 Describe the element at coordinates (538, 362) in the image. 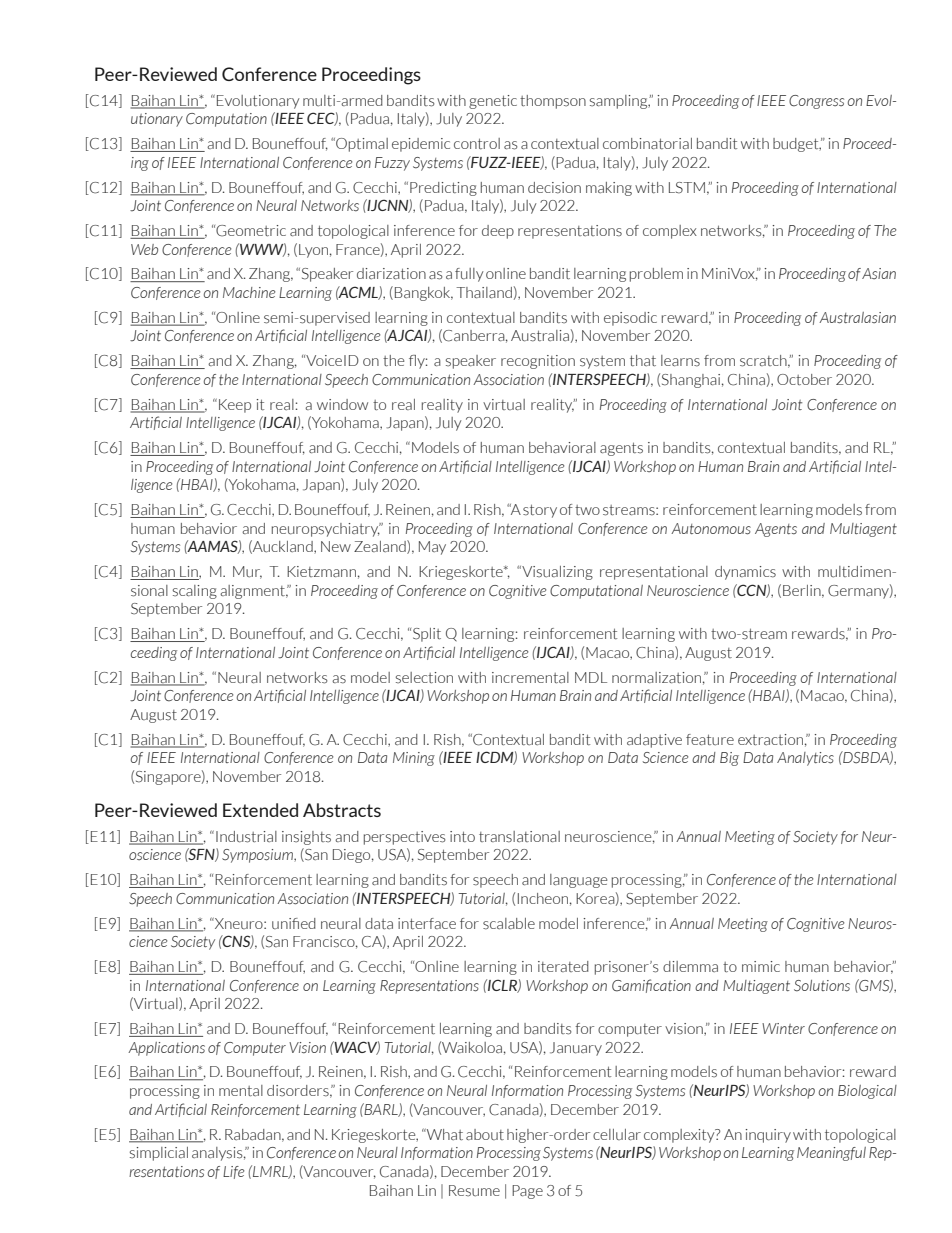

I see `recognition` at that location.
